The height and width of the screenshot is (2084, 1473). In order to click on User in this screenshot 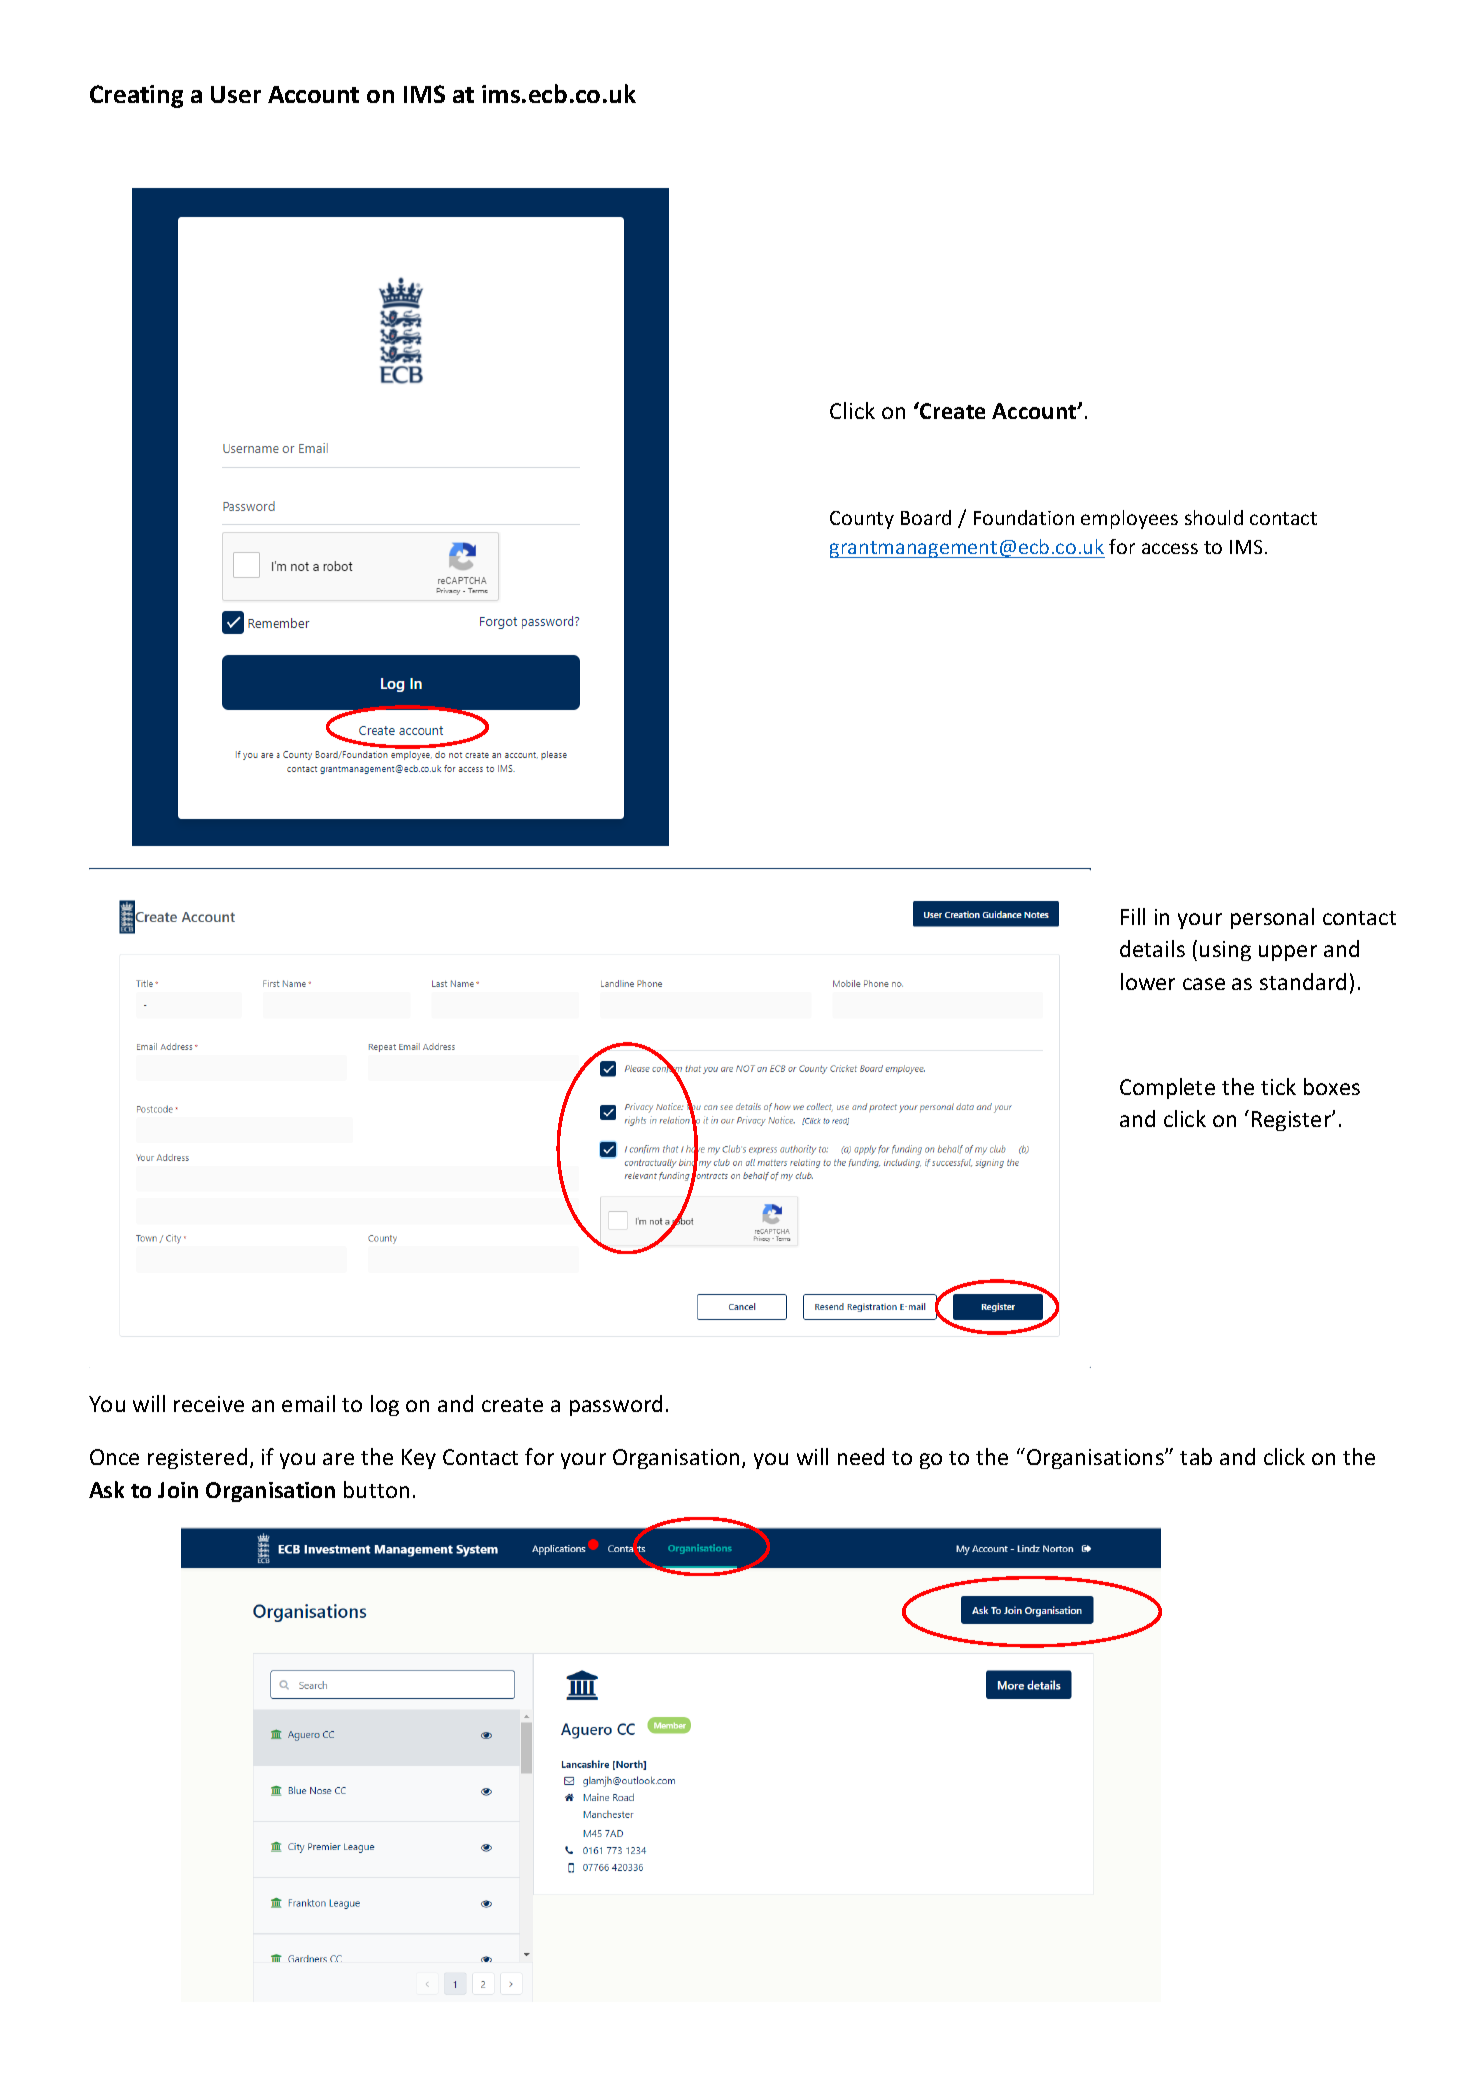, I will do `click(236, 94)`.
